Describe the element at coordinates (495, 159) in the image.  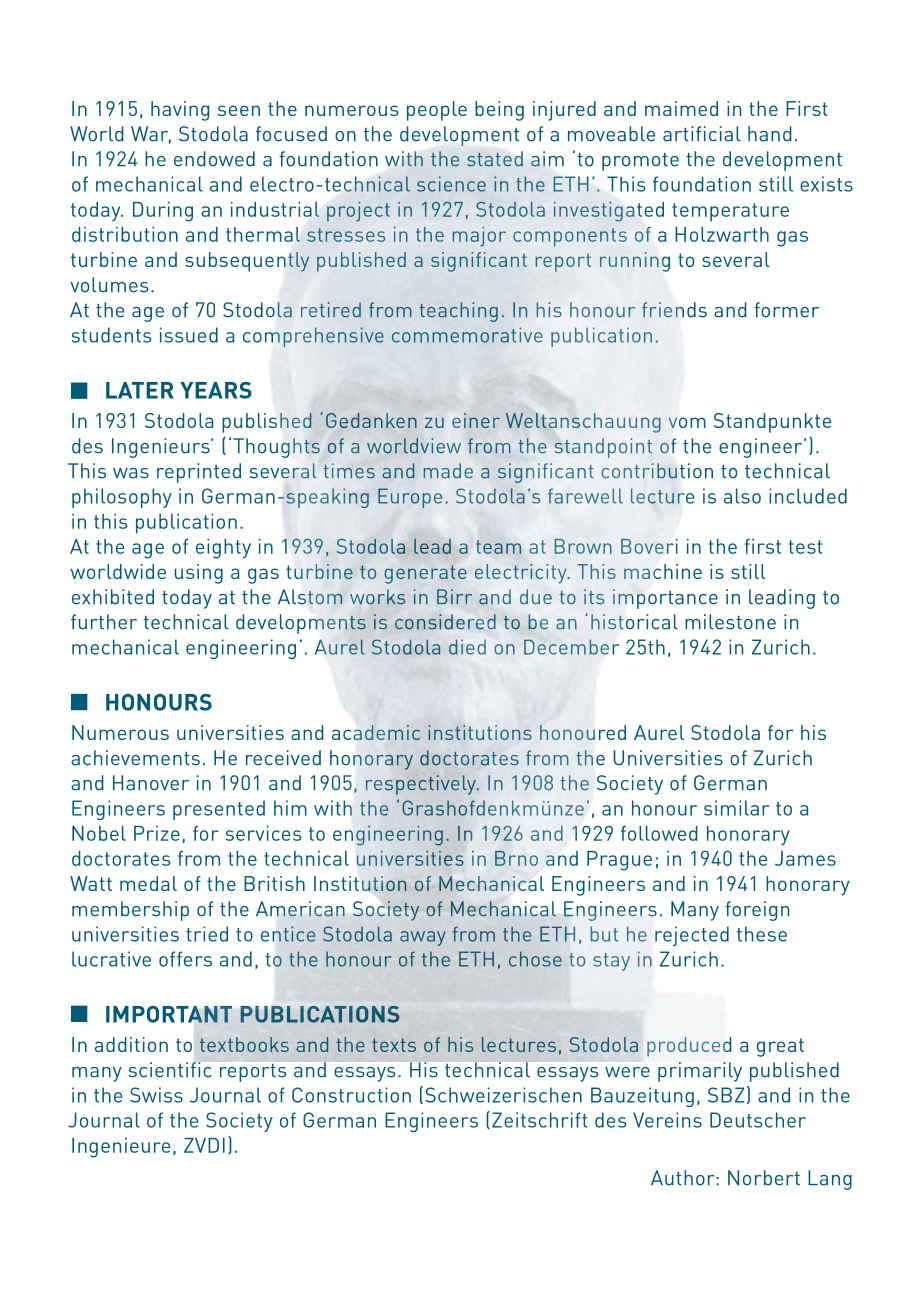
I see `stated` at that location.
